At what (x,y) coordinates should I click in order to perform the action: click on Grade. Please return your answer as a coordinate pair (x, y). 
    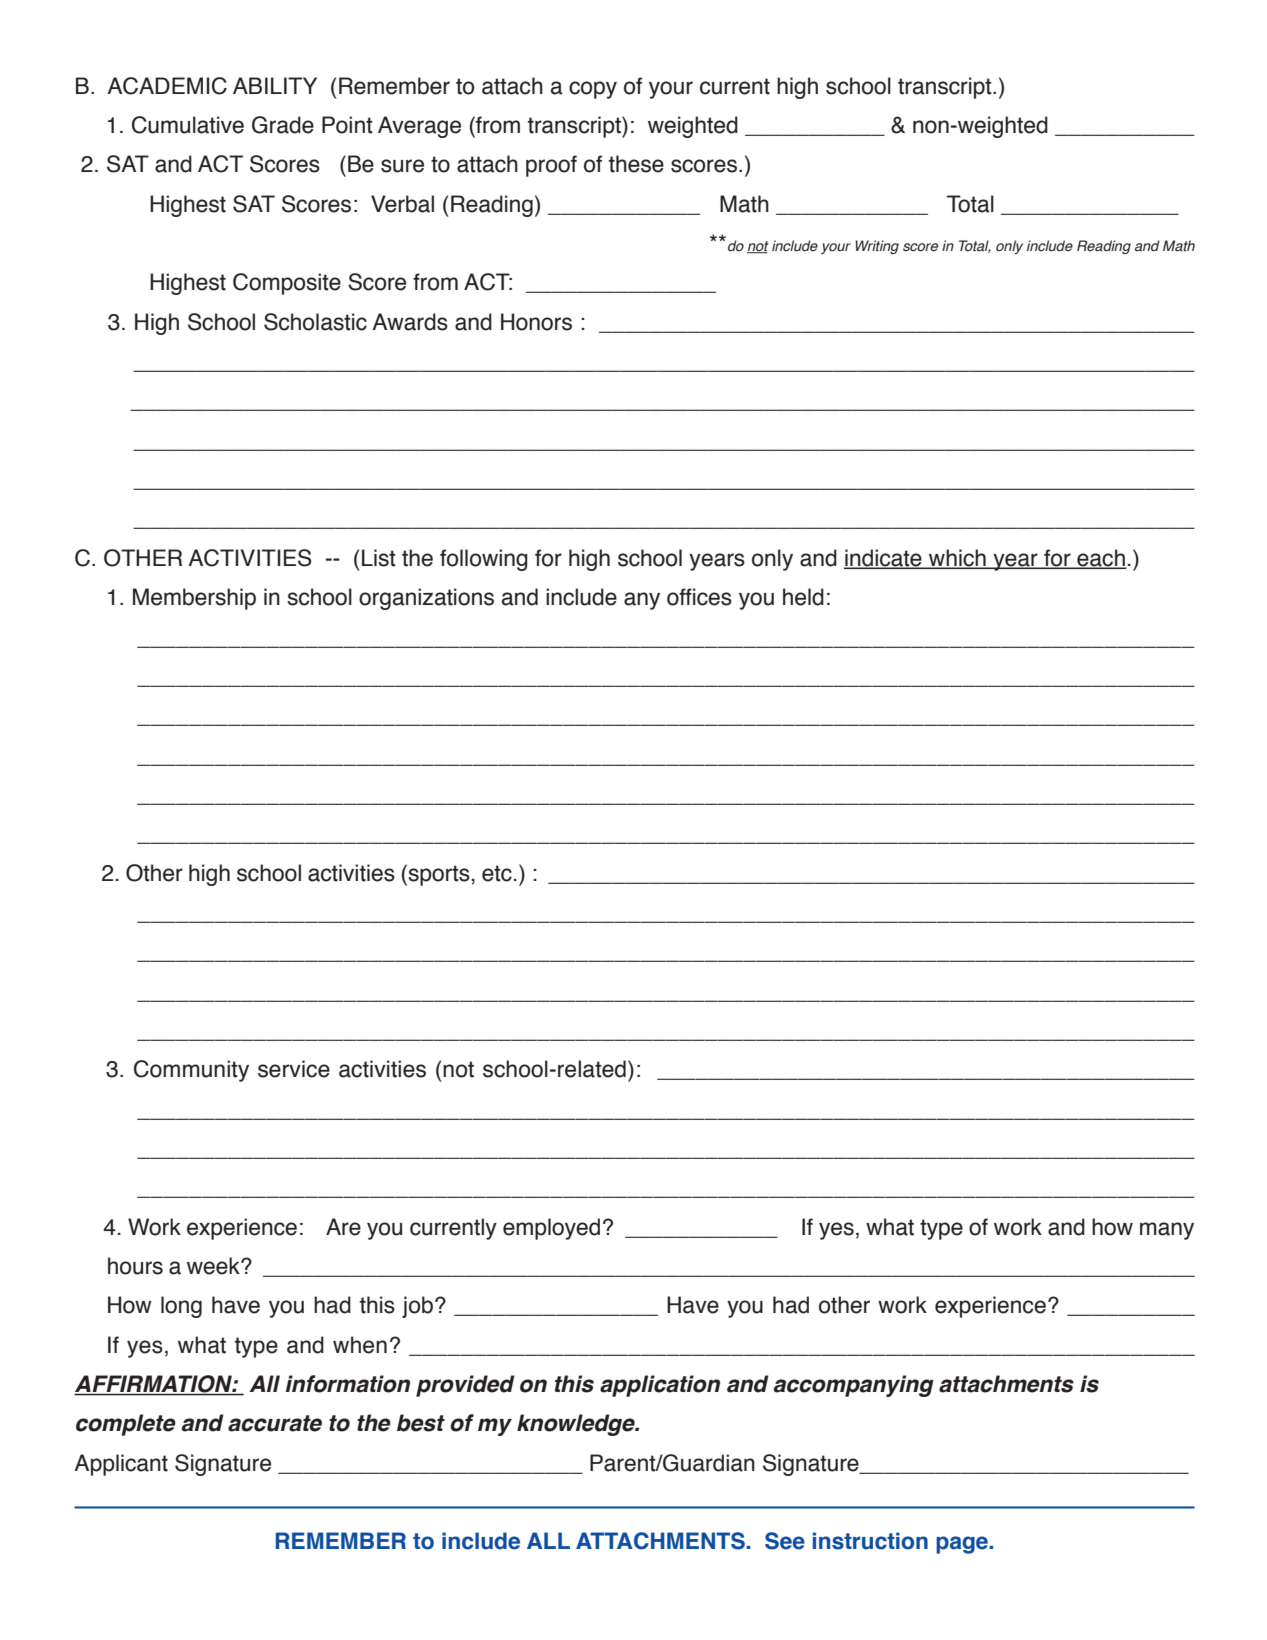
    Looking at the image, I should click on (283, 125).
